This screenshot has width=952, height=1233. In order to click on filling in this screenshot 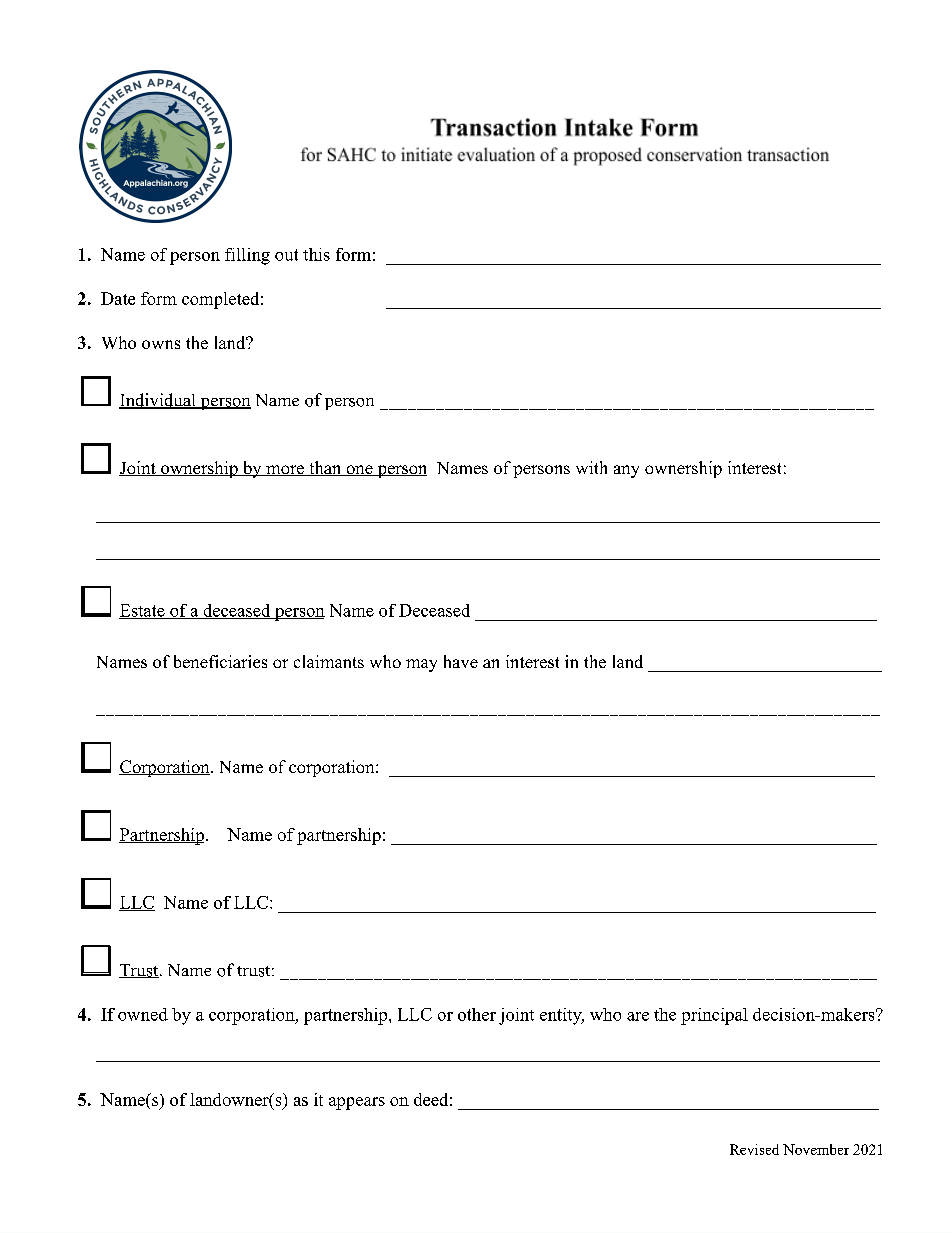, I will do `click(247, 256)`.
